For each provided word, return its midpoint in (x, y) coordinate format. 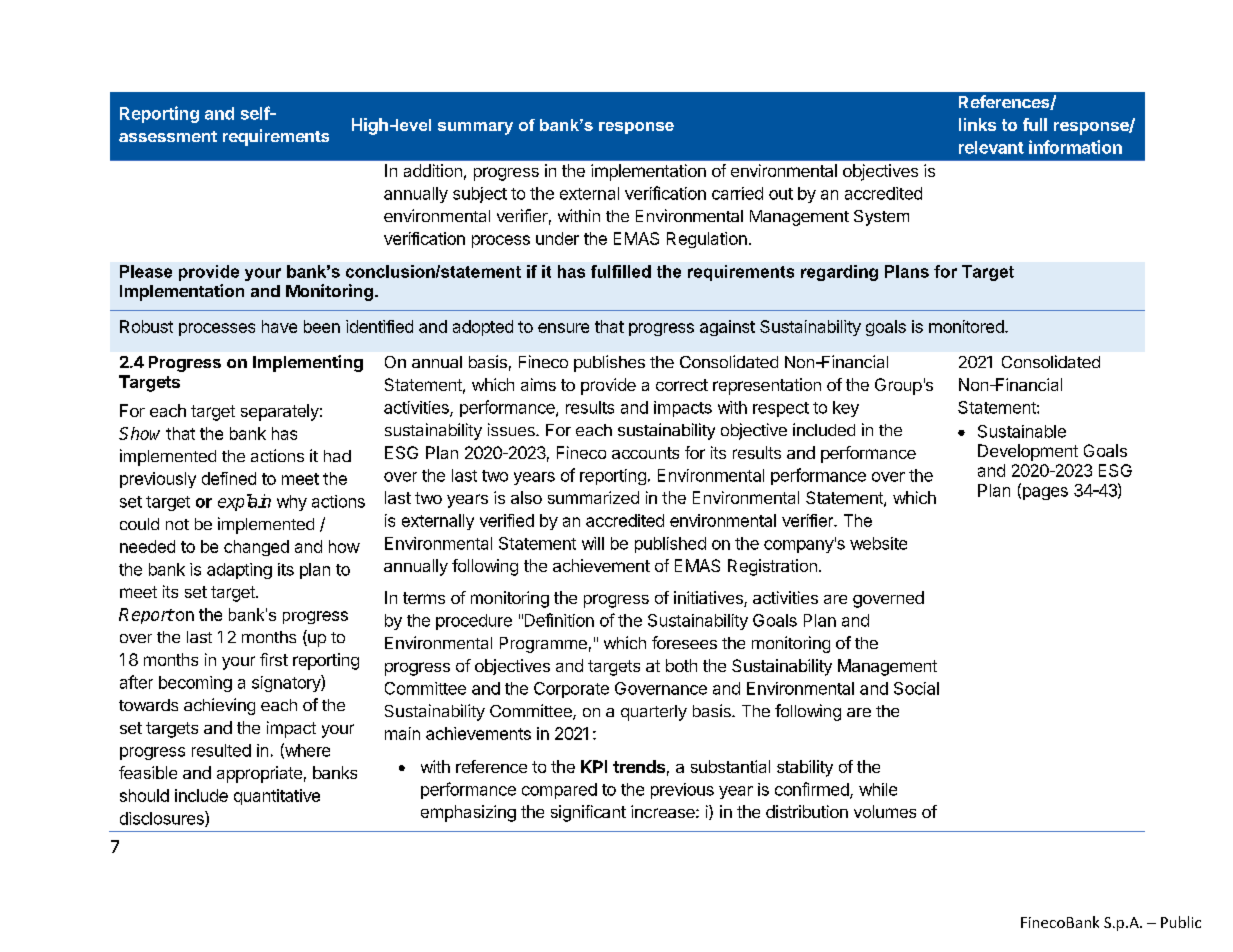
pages (1044, 493)
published (670, 545)
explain (244, 502)
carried (737, 193)
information (1075, 147)
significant (588, 813)
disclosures (163, 819)
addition (433, 170)
